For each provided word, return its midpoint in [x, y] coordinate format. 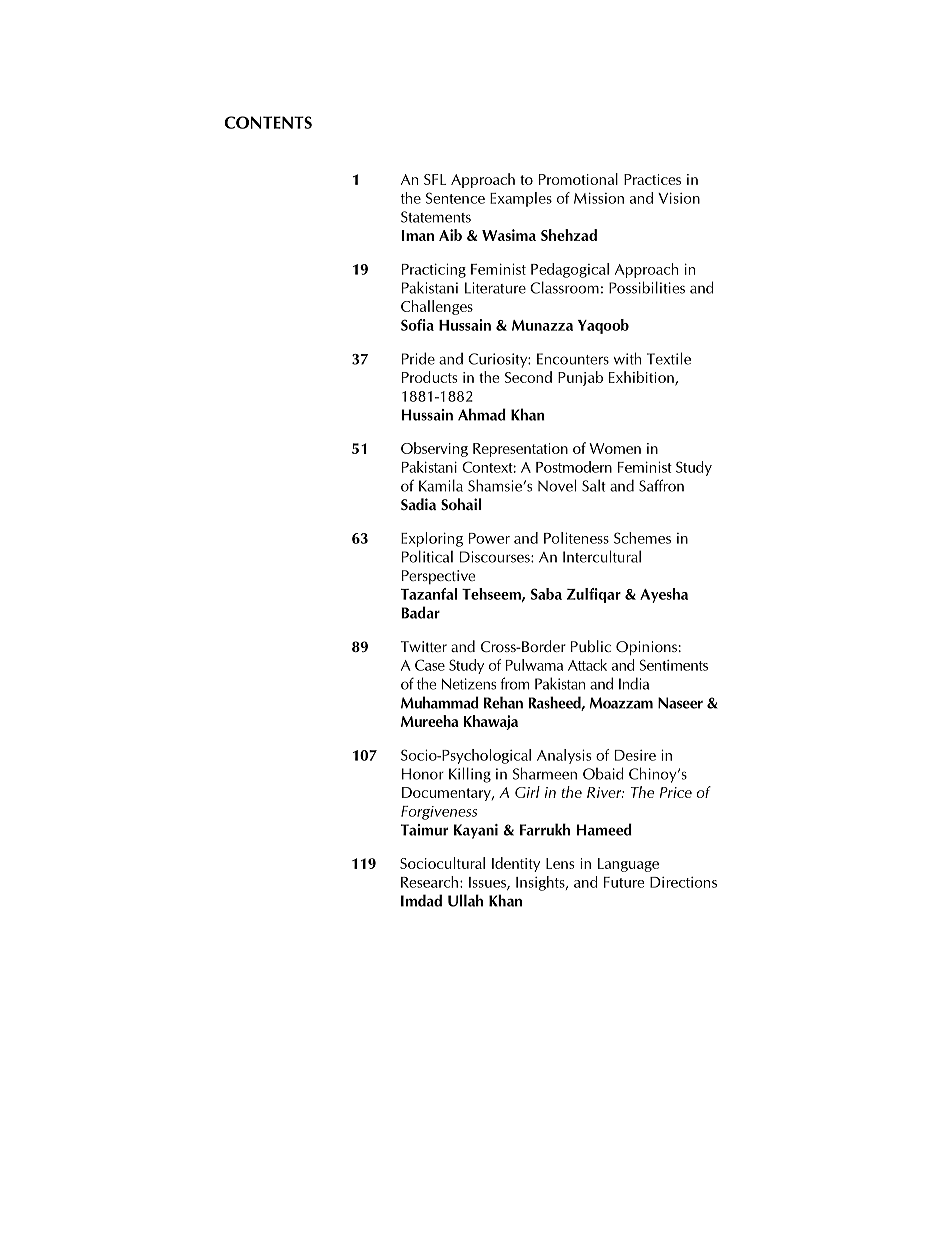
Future [624, 882]
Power [489, 538]
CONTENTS [268, 122]
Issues [488, 883]
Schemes [642, 538]
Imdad [421, 900]
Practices [652, 179]
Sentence [455, 198]
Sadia [418, 504]
